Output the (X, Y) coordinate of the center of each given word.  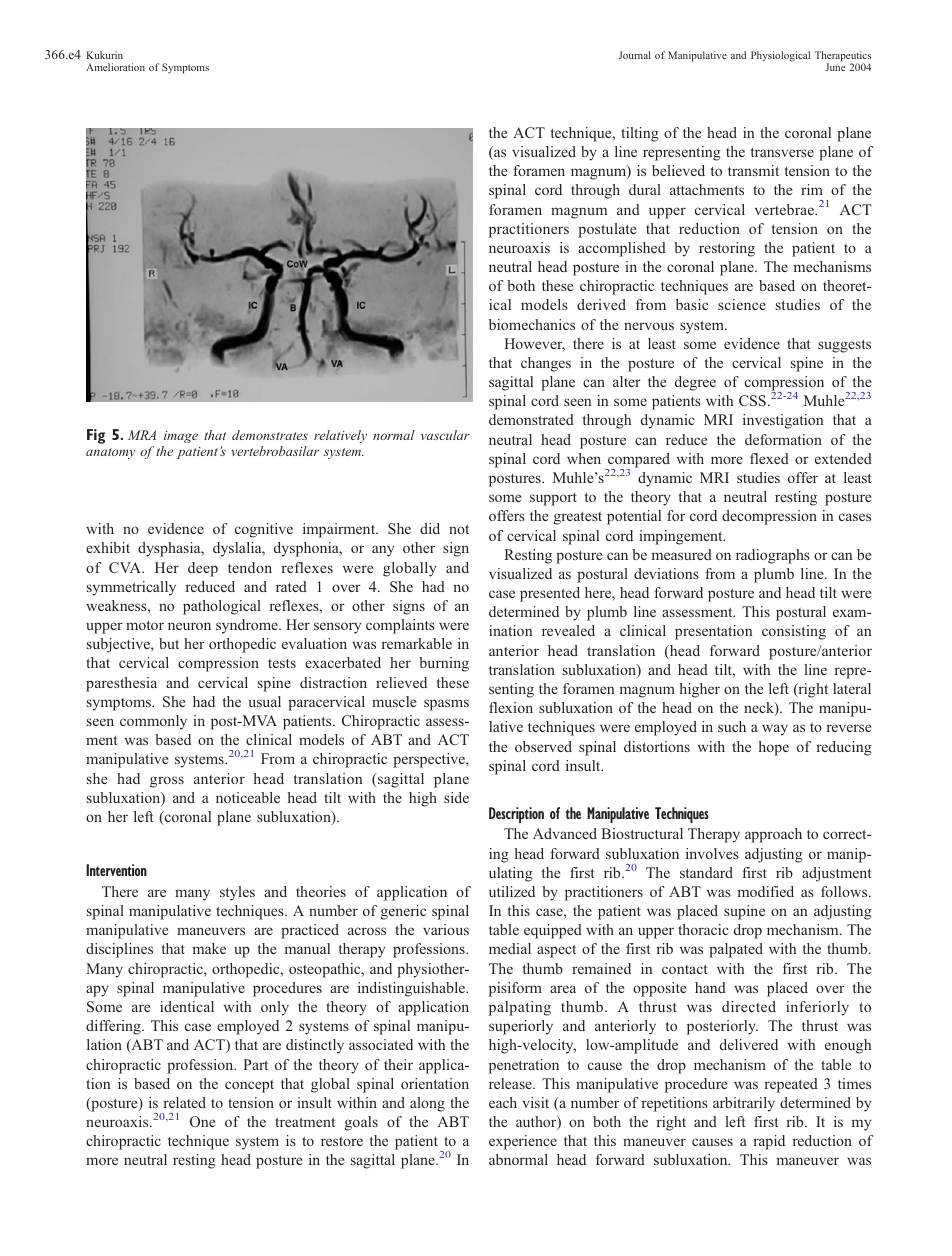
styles (237, 893)
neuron (189, 626)
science (742, 304)
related (185, 1102)
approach (773, 835)
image (181, 437)
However (534, 345)
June (835, 67)
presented (550, 594)
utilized (512, 891)
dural (645, 189)
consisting (794, 632)
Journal (635, 55)
